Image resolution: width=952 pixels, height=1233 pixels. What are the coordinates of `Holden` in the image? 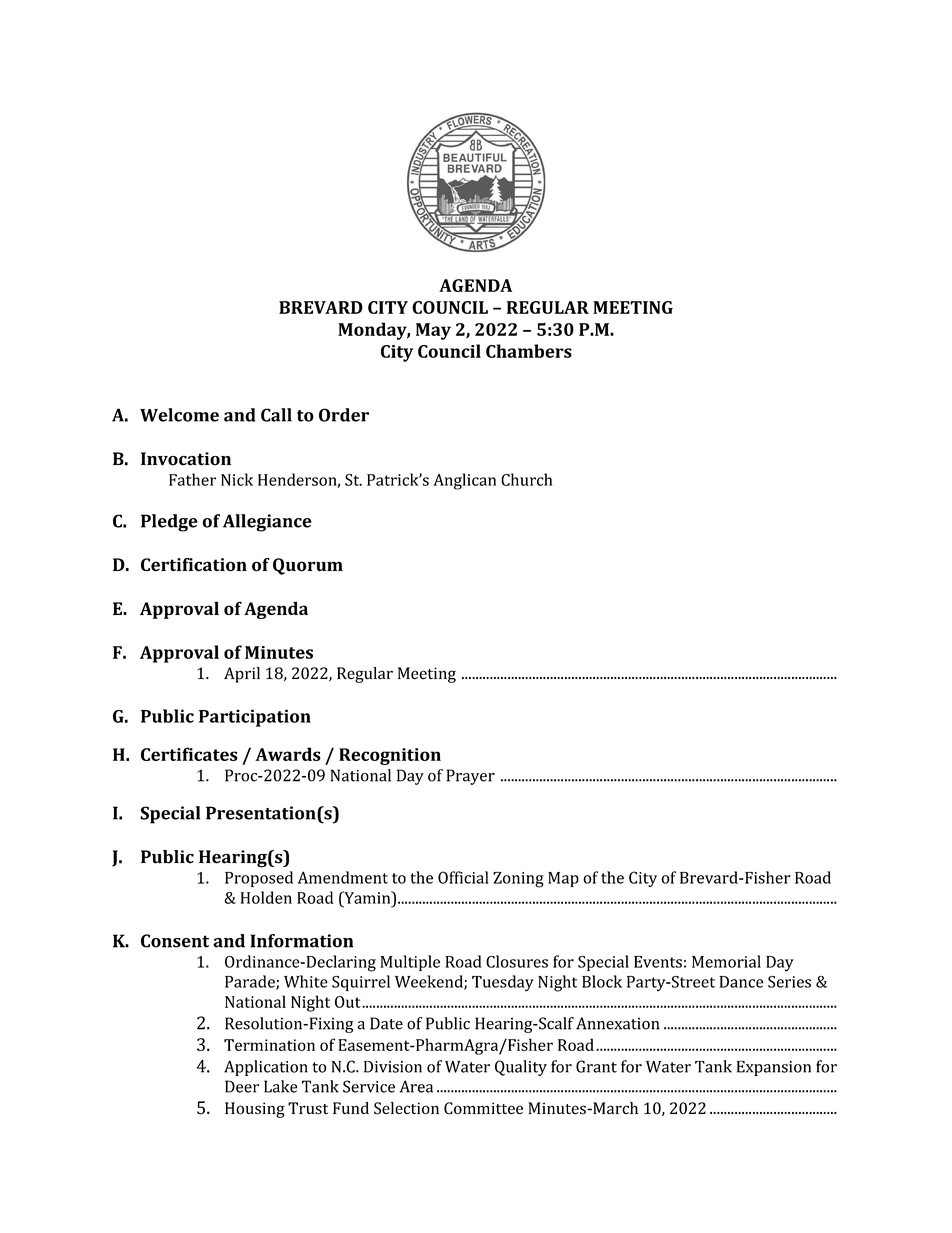 It's located at (266, 897).
